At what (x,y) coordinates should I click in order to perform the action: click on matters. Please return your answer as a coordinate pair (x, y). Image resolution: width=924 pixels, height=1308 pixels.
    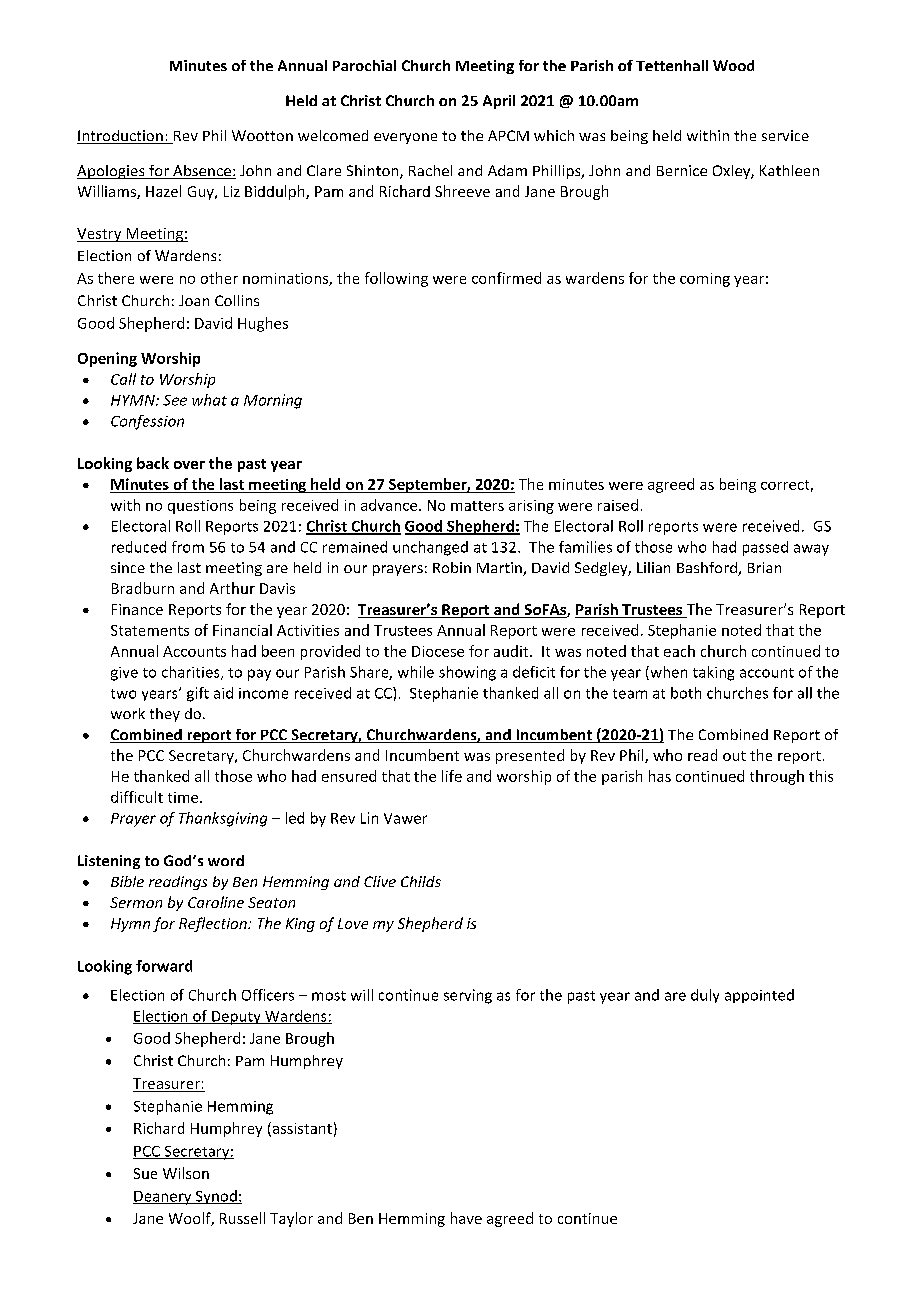
    Looking at the image, I should click on (477, 506).
